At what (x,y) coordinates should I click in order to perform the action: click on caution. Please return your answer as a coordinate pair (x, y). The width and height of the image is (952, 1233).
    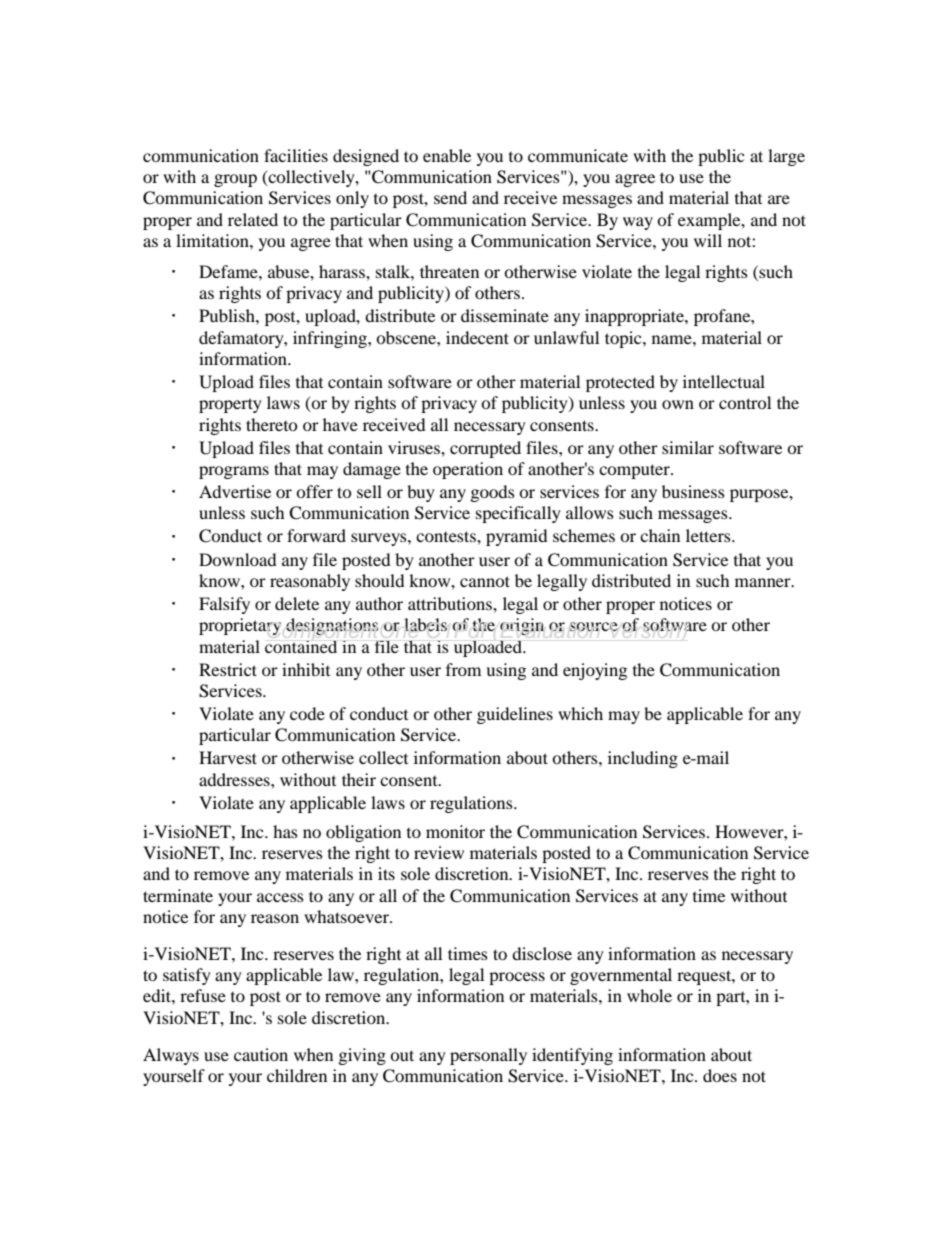
    Looking at the image, I should click on (261, 1054).
